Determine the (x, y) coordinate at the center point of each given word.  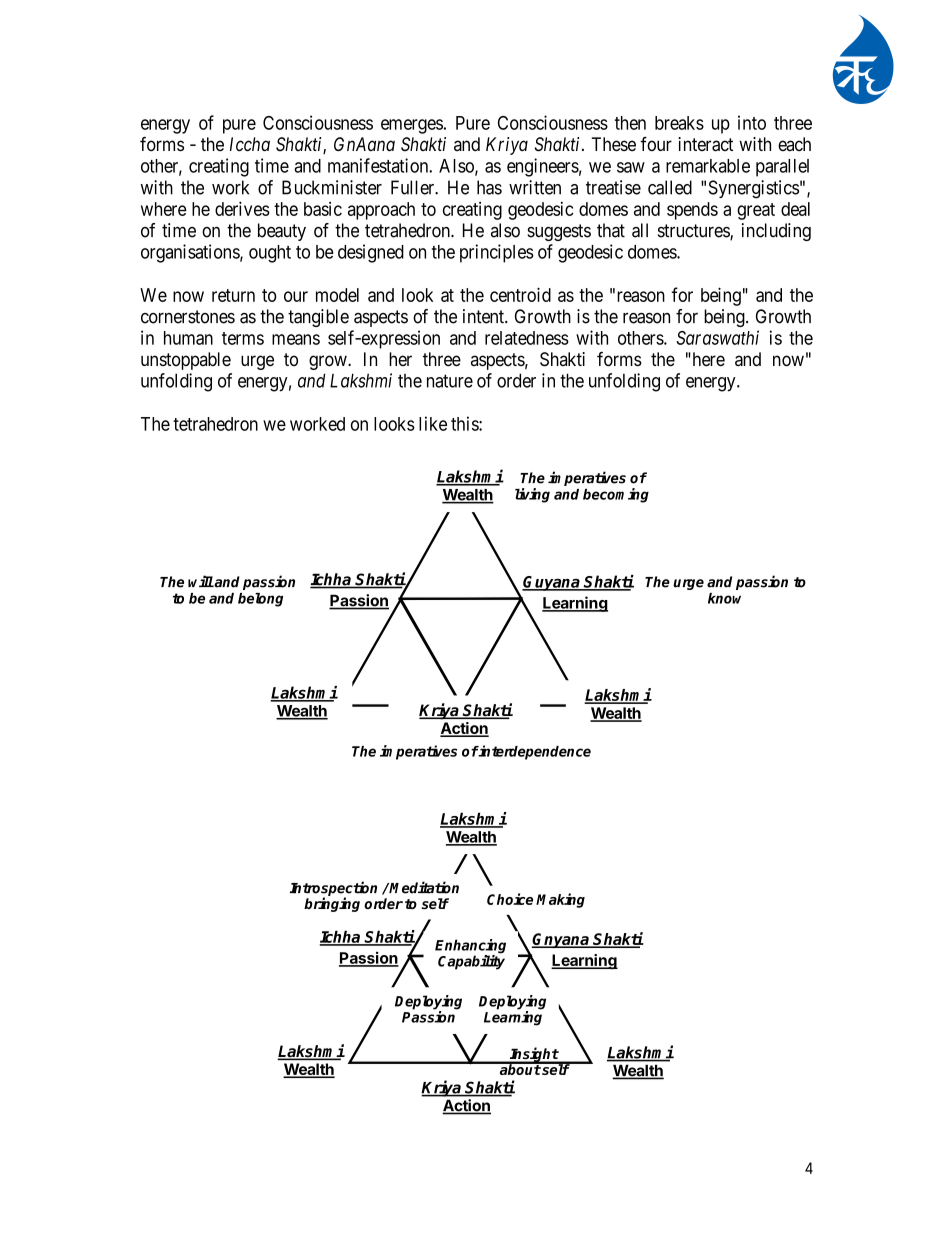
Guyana (552, 583)
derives (242, 208)
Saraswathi (717, 337)
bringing (332, 904)
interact (705, 144)
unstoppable (186, 361)
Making (560, 900)
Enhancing (470, 947)
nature (450, 381)
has (489, 187)
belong (260, 600)
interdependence (534, 752)
